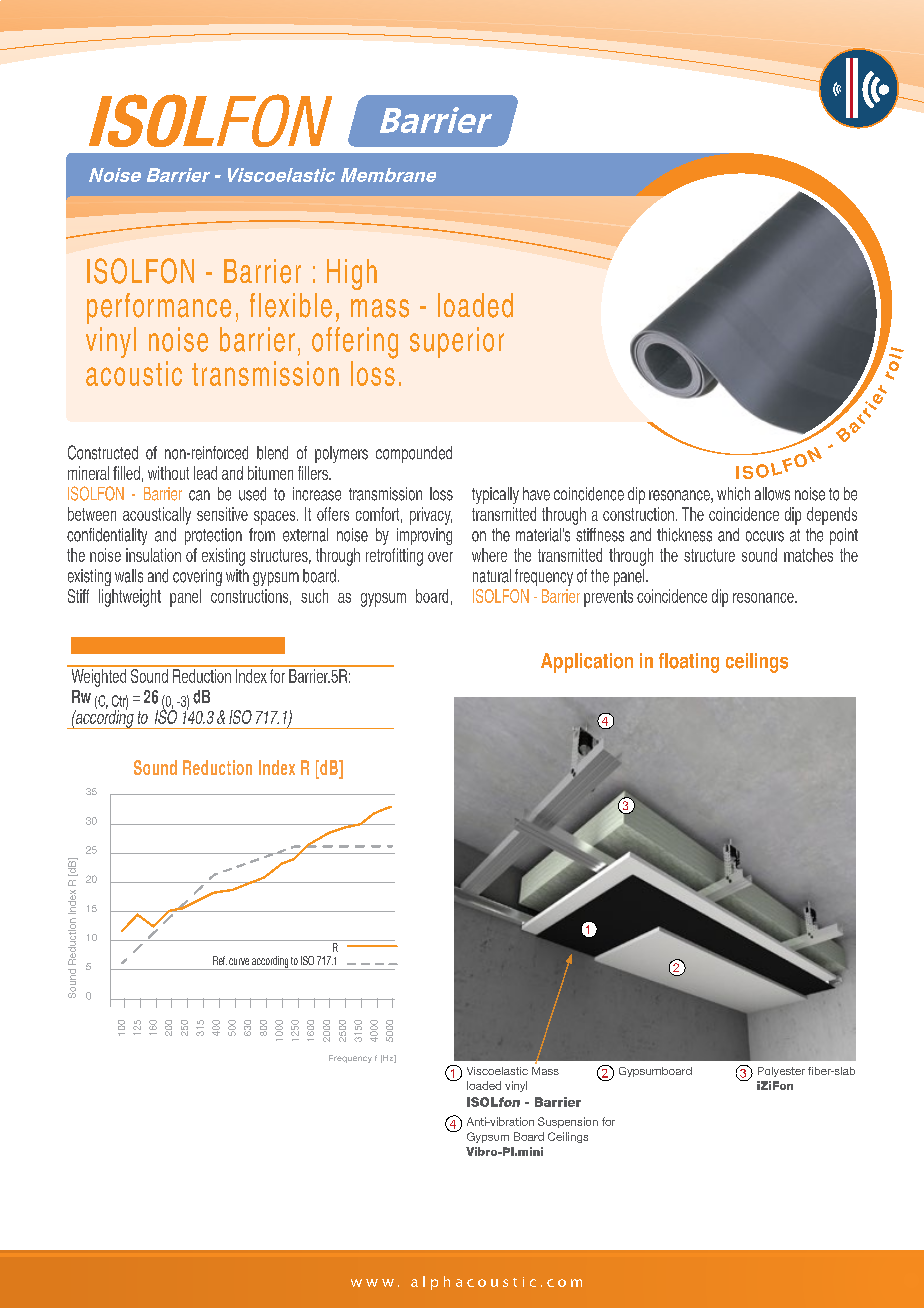  I want to click on superior, so click(457, 342).
